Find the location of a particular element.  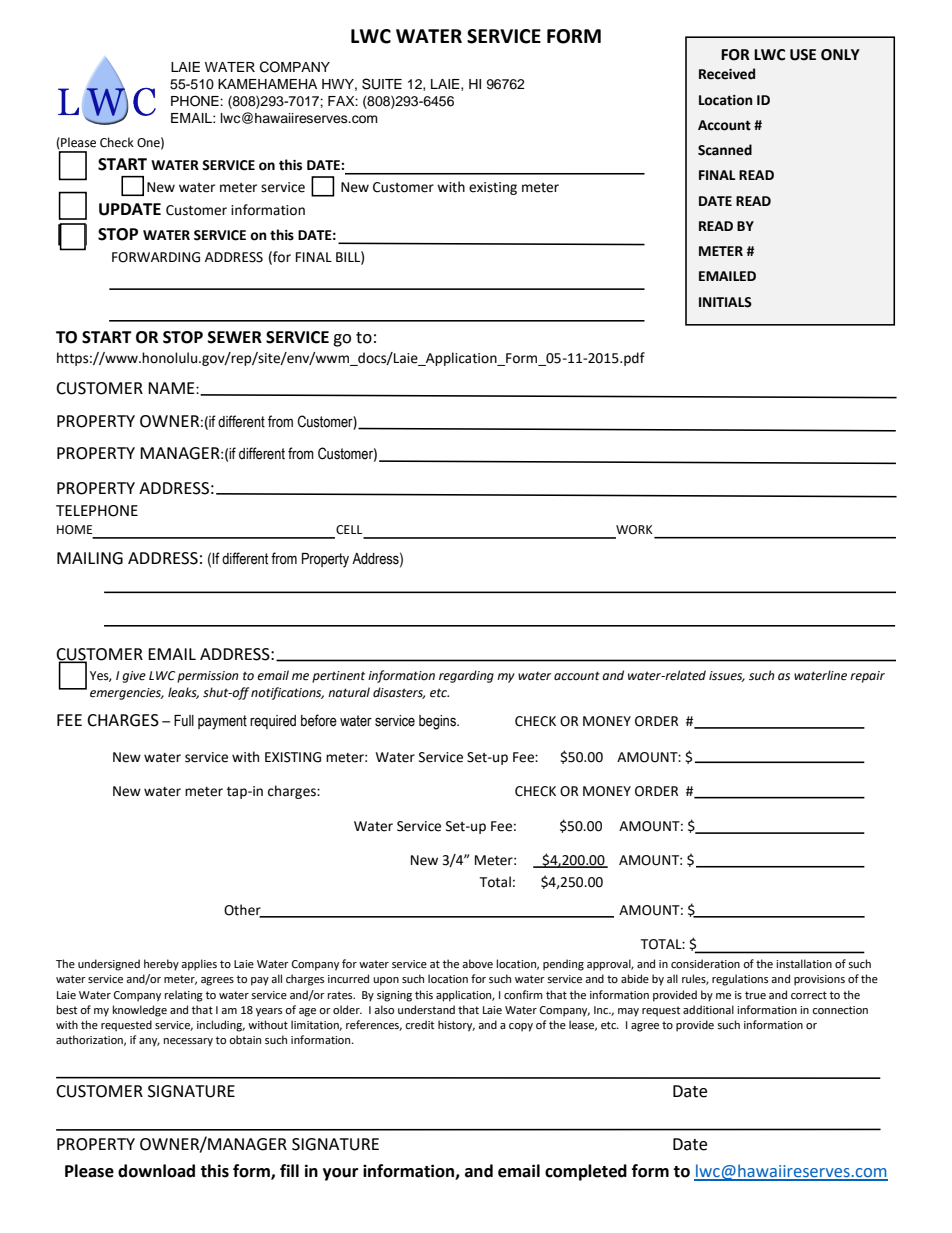

give is located at coordinates (134, 677).
